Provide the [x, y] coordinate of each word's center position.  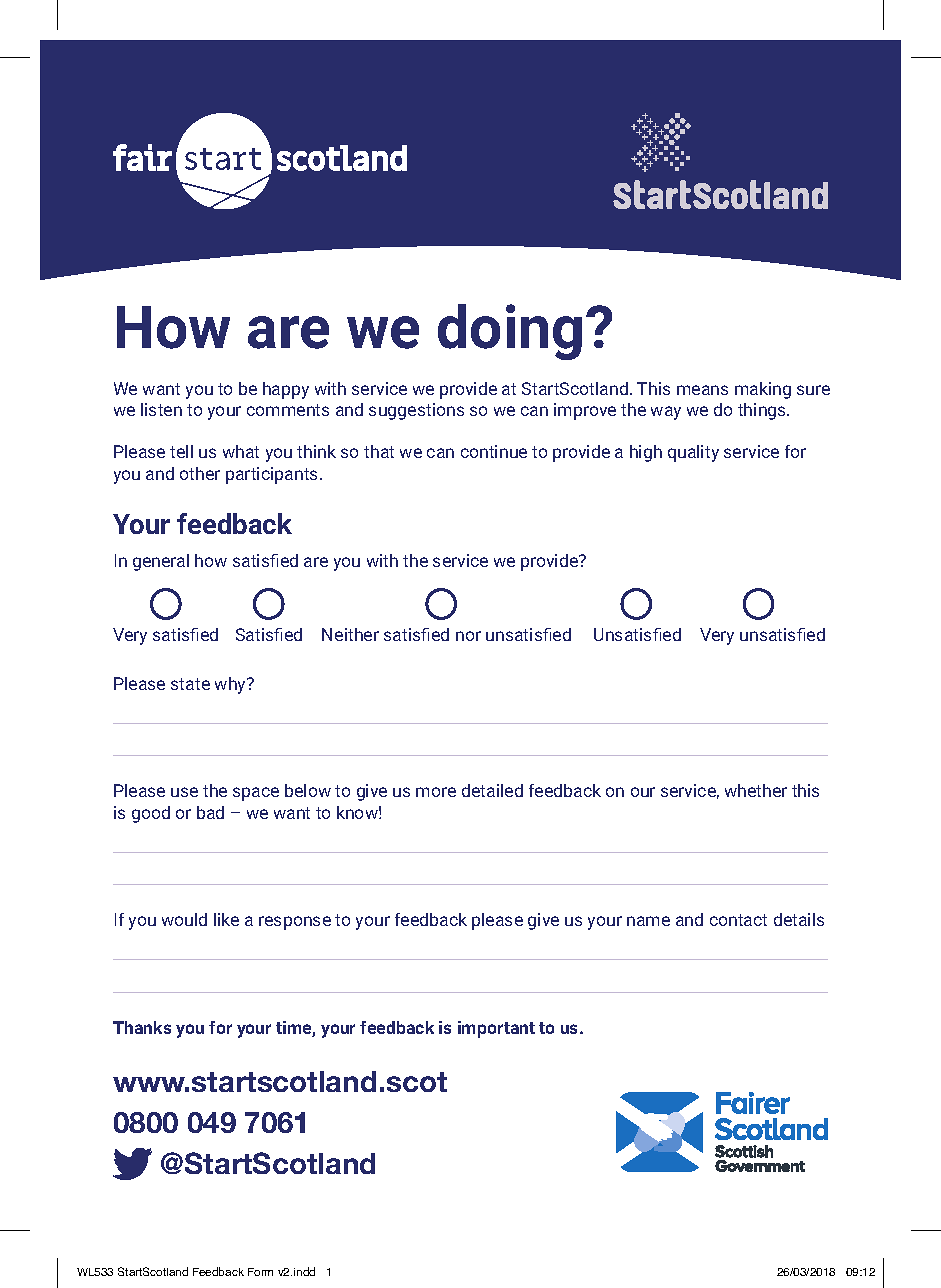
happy [286, 390]
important [496, 1029]
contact [738, 920]
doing [510, 332]
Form [260, 1272]
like [226, 919]
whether [756, 790]
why [232, 685]
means [702, 390]
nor [468, 636]
